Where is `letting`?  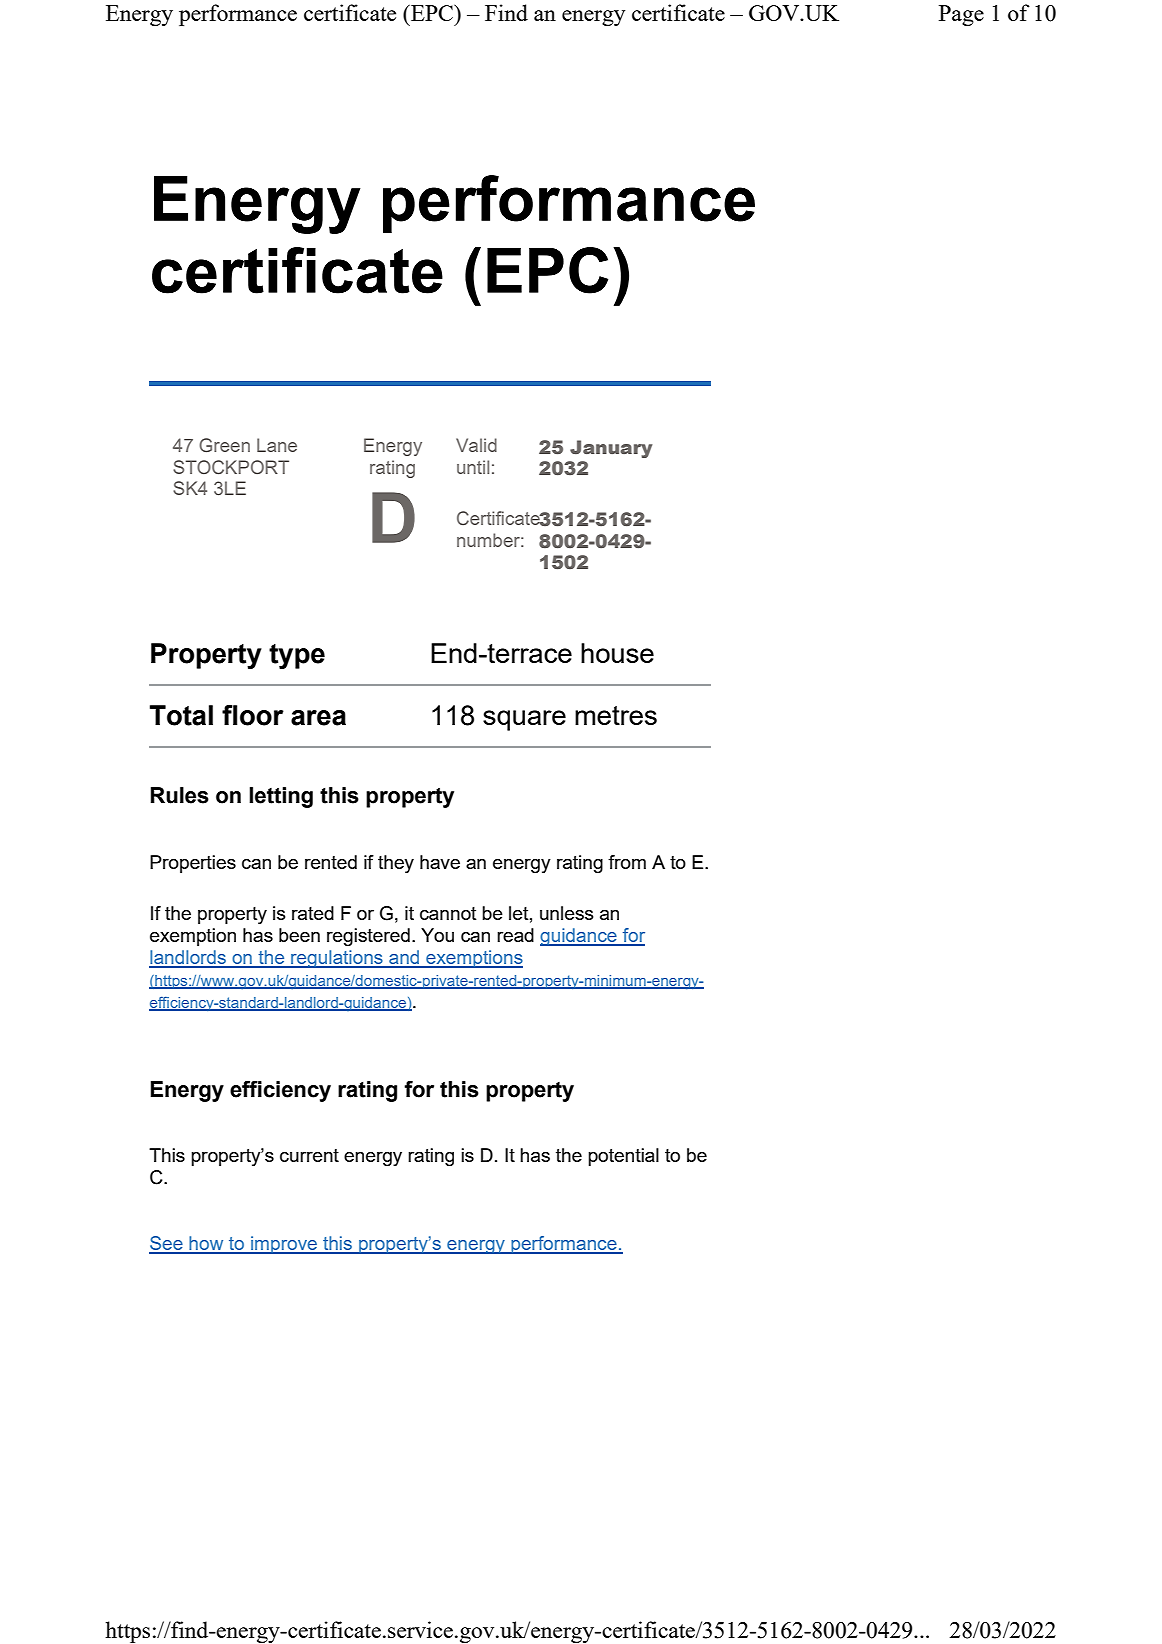
letting is located at coordinates (281, 797).
